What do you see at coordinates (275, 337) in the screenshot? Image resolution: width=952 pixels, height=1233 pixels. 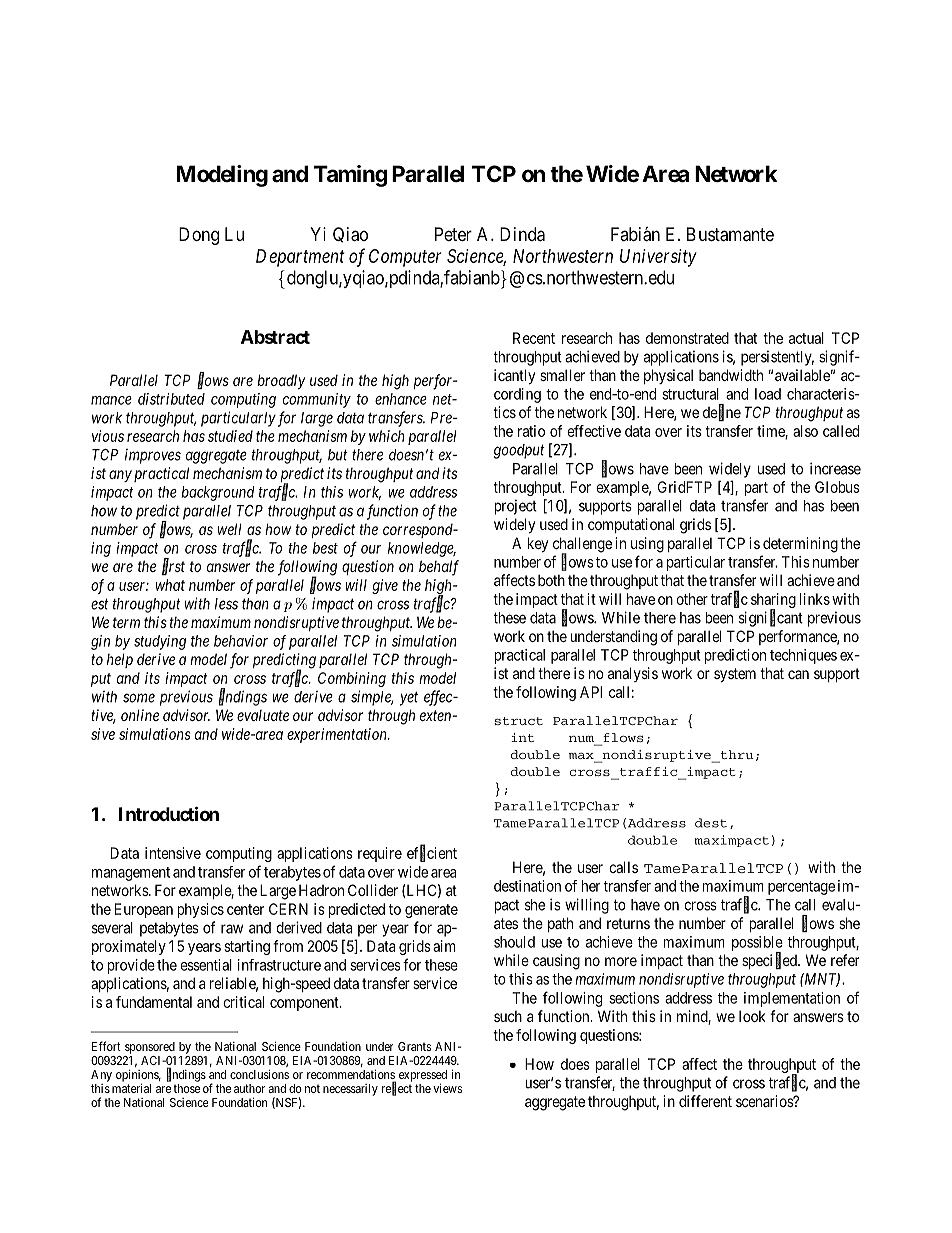 I see `Abstract` at bounding box center [275, 337].
